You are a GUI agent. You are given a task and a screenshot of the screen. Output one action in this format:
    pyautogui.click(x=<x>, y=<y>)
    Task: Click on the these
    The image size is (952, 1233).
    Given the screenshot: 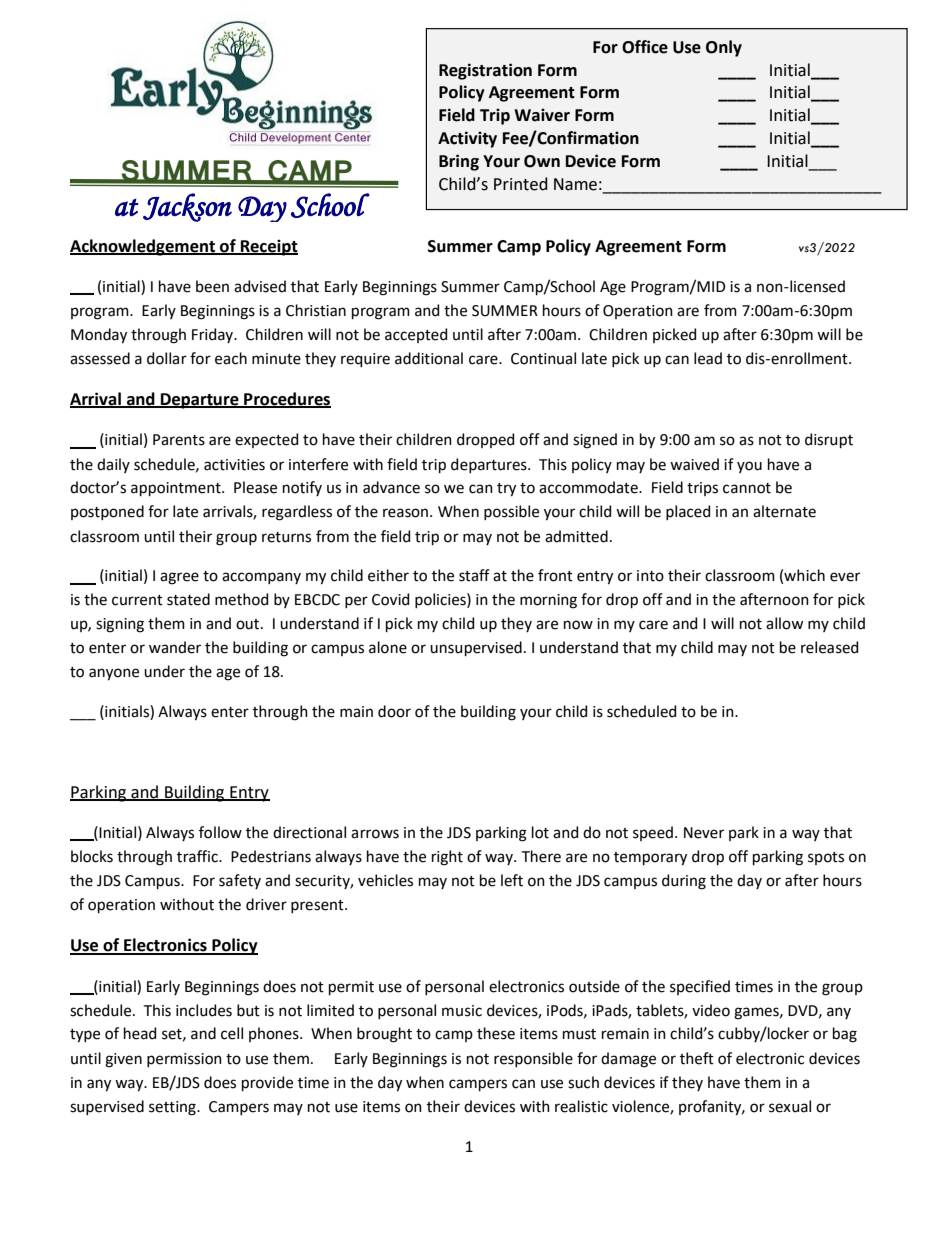 What is the action you would take?
    pyautogui.click(x=496, y=1033)
